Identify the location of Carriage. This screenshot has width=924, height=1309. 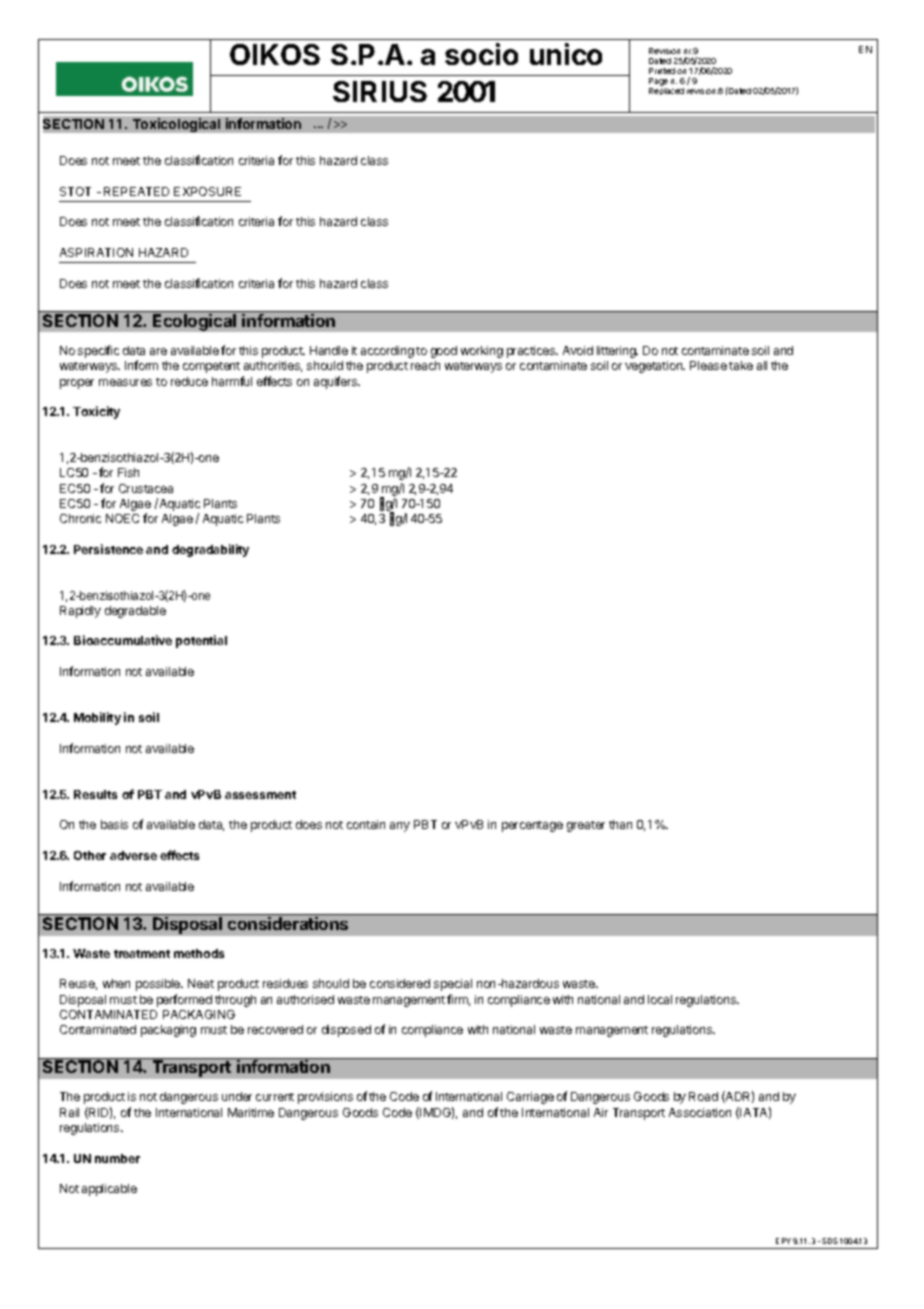
(530, 1098).
